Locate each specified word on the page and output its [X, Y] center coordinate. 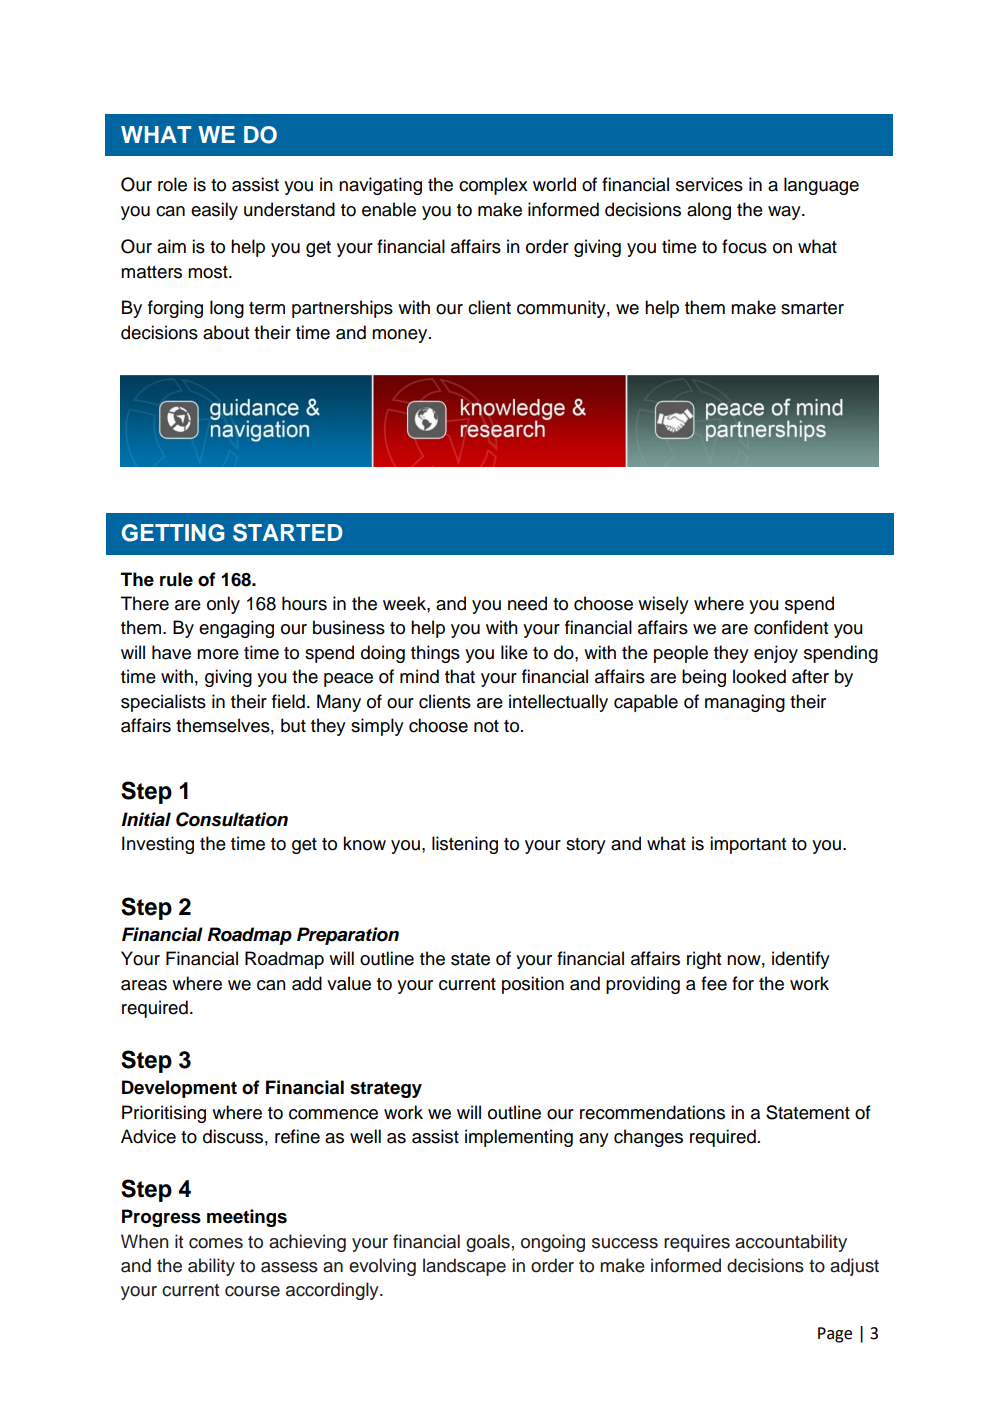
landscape [464, 1267]
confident [791, 627]
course [252, 1291]
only [223, 605]
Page [835, 1335]
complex [493, 186]
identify [801, 960]
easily [214, 211]
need [527, 603]
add [307, 983]
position [533, 985]
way [785, 213]
